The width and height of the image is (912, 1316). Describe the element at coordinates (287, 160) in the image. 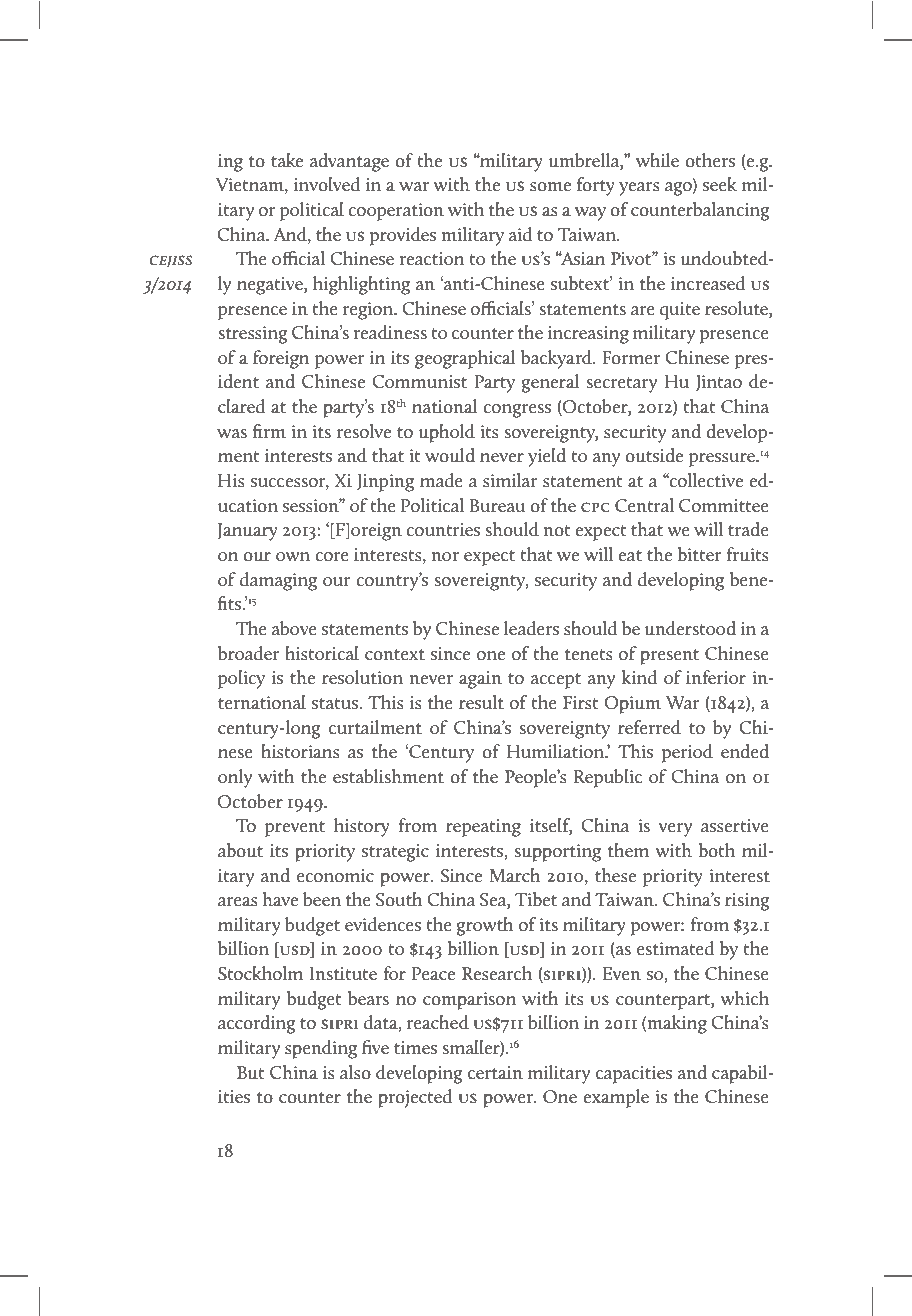

I see `take` at that location.
